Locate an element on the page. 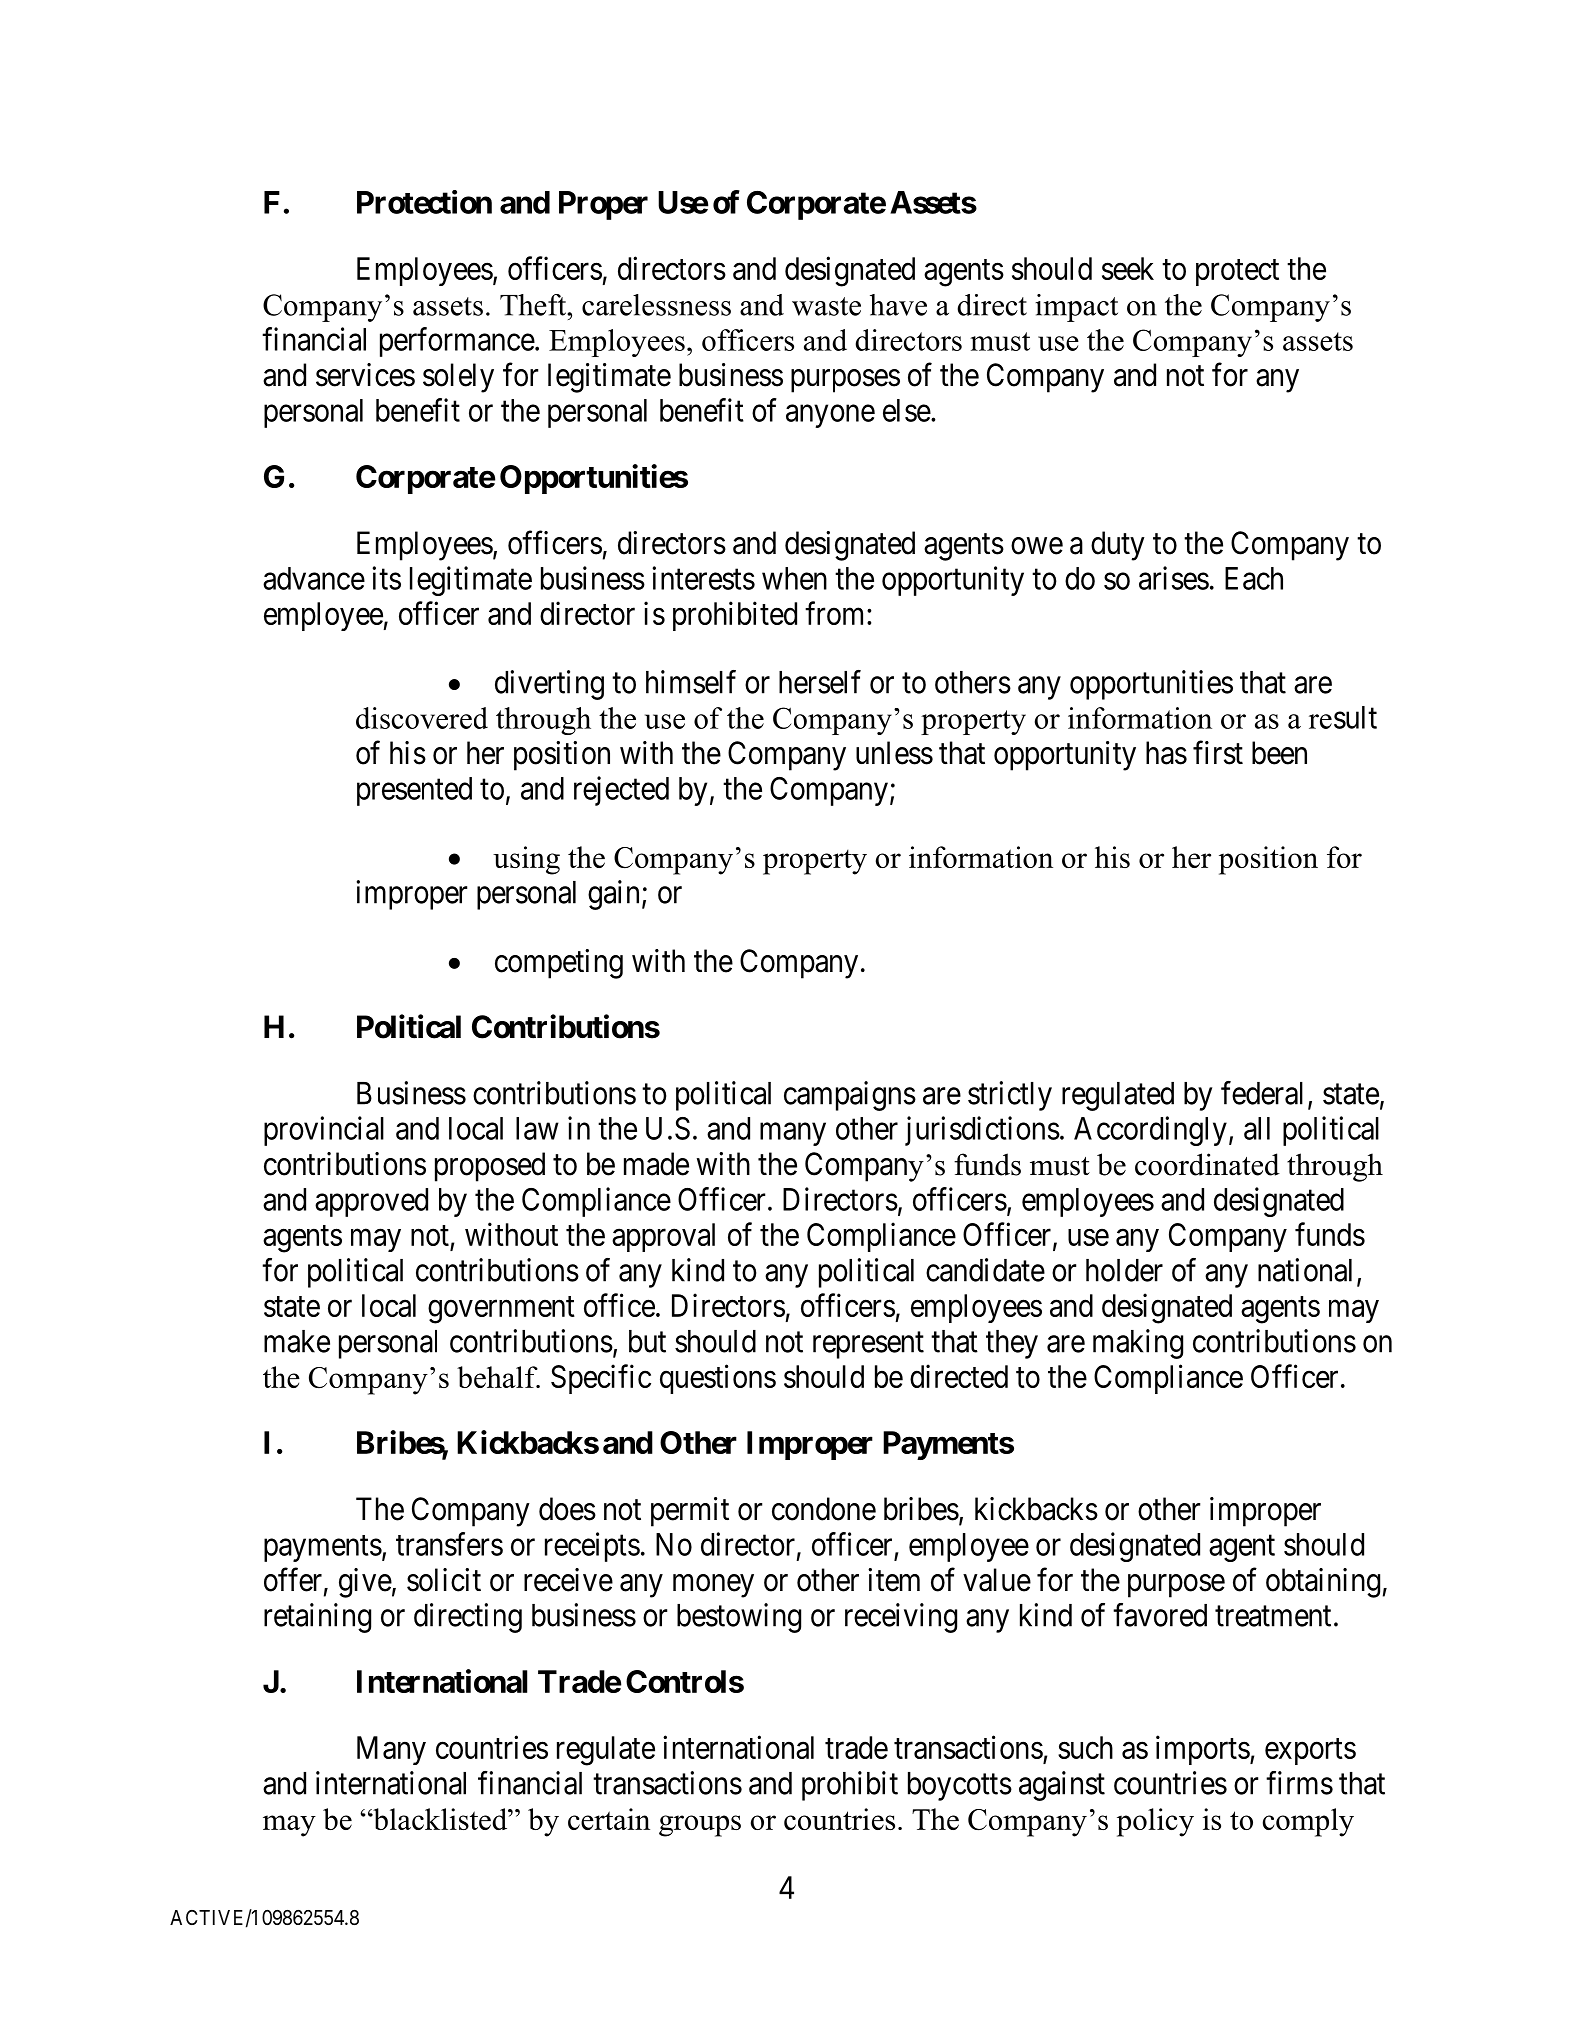  presented is located at coordinates (414, 791).
